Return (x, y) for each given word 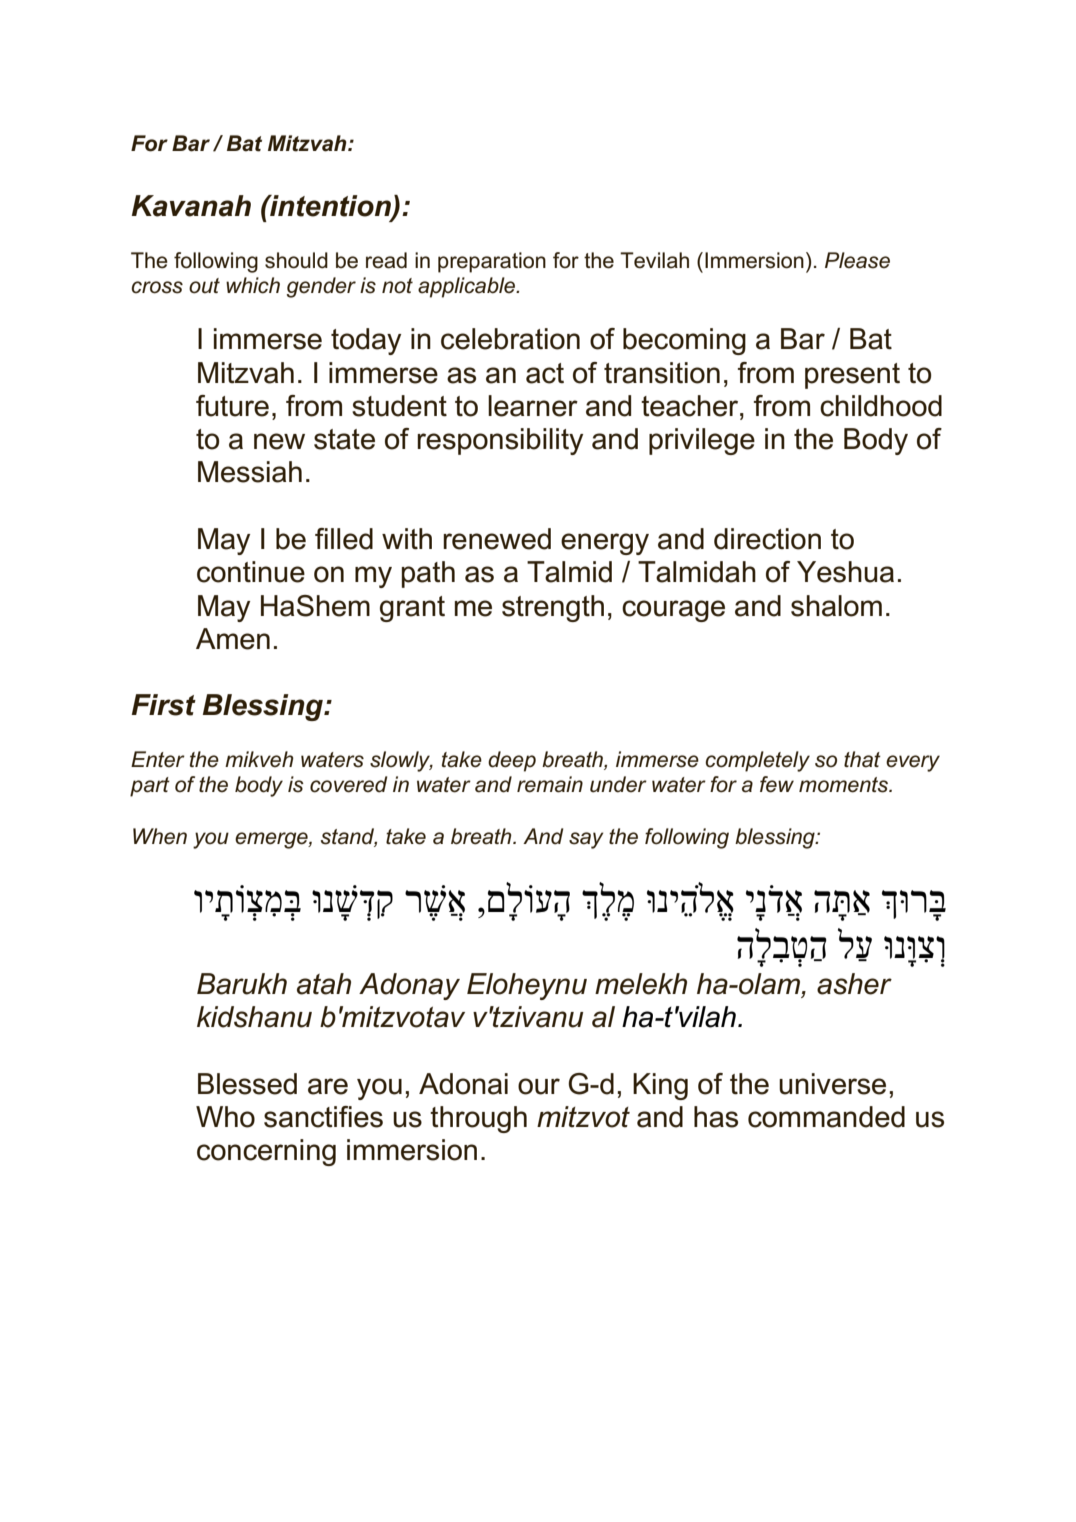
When (160, 836)
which (253, 285)
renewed (497, 539)
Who (225, 1117)
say (586, 840)
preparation (492, 262)
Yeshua (845, 572)
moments (845, 785)
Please (857, 260)
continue (251, 572)
